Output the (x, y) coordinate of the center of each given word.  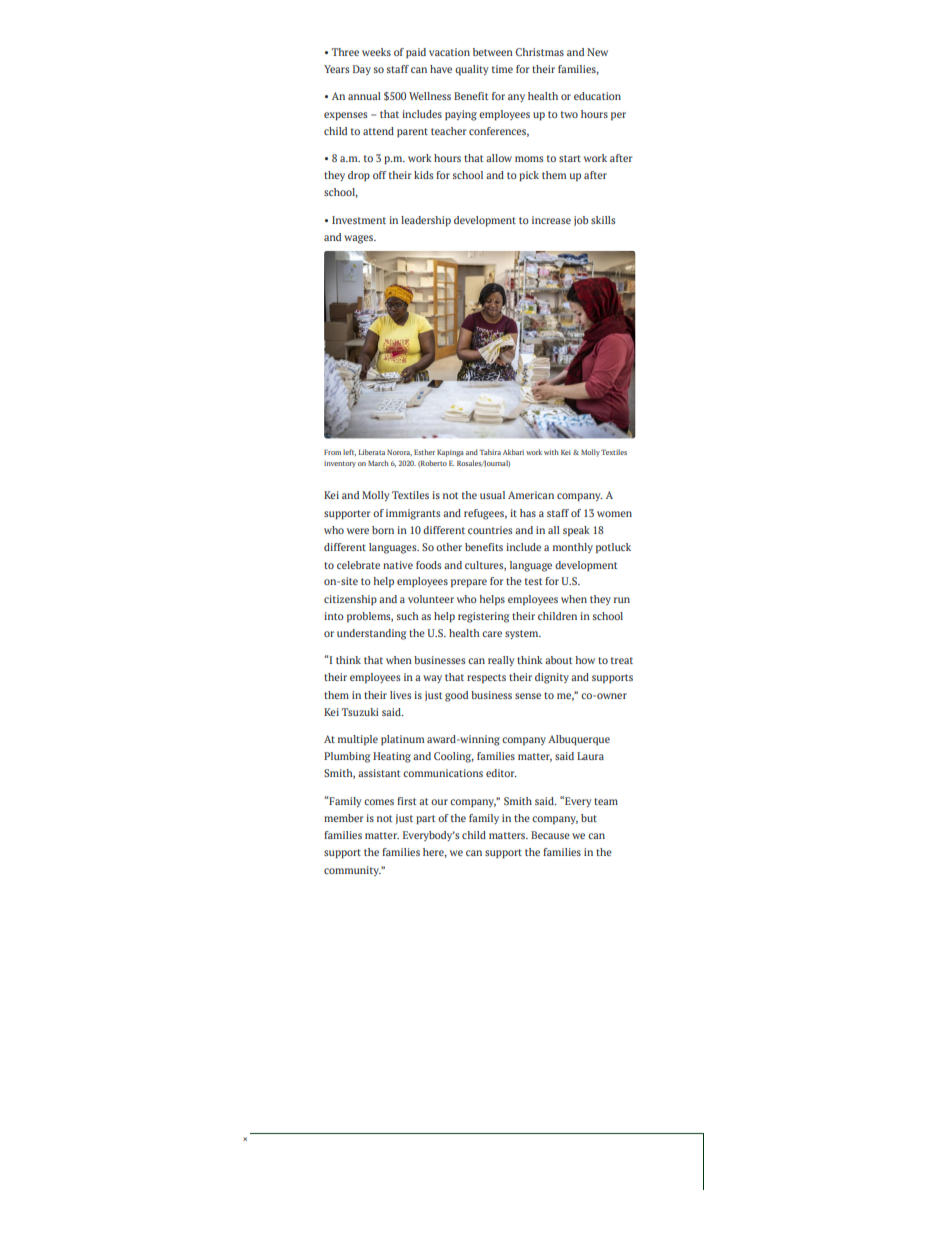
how (585, 660)
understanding (372, 634)
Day (362, 70)
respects (486, 678)
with (551, 452)
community (352, 871)
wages (360, 239)
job (581, 221)
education (597, 96)
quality (472, 70)
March (378, 463)
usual (492, 495)
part (425, 819)
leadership (426, 221)
